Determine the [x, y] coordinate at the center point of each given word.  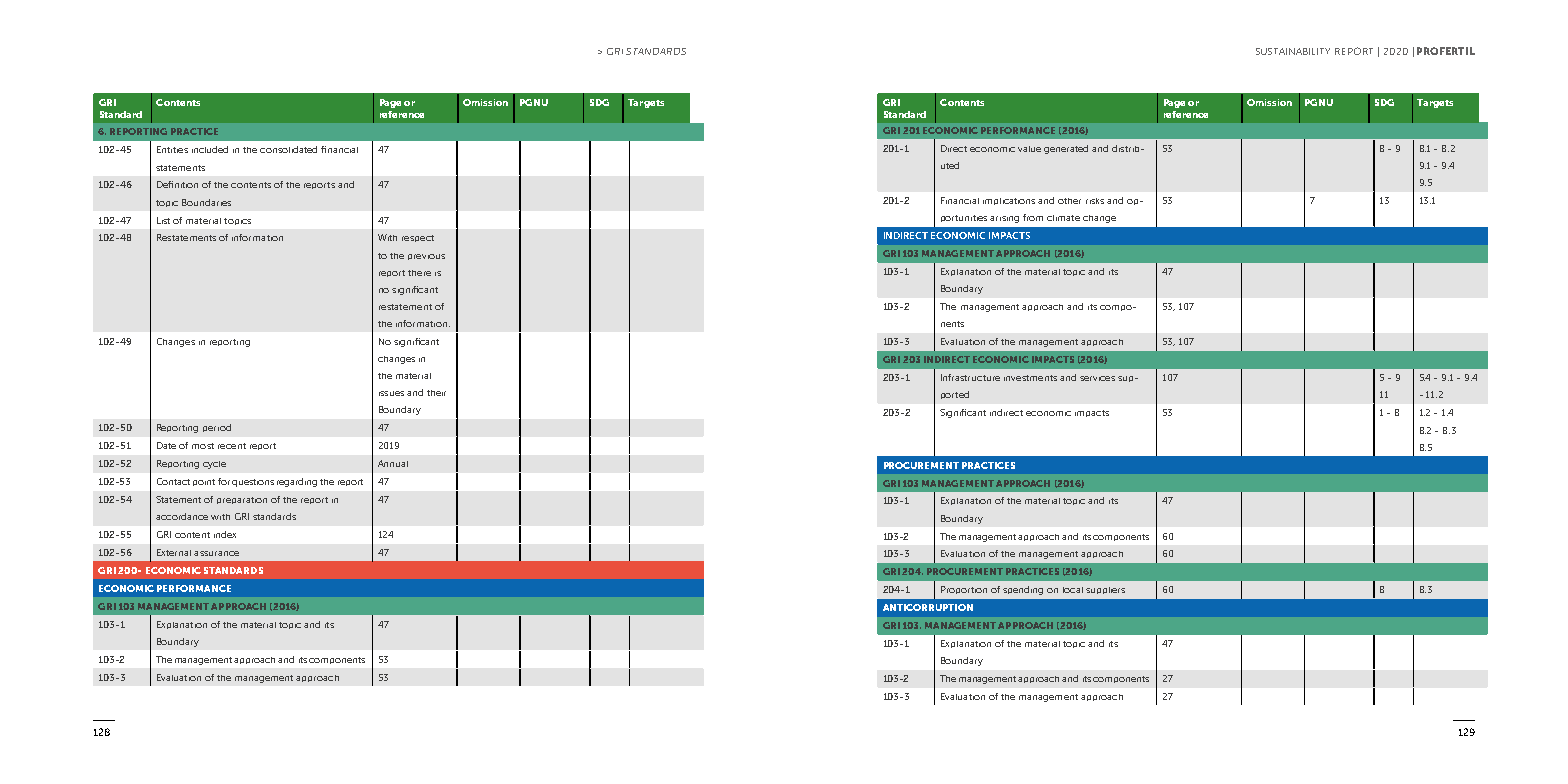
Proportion [964, 590]
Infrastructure [970, 377]
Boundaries [206, 202]
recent [232, 446]
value [1029, 149]
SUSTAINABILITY [1293, 51]
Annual [393, 463]
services [1097, 378]
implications [1009, 201]
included [210, 149]
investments [1030, 378]
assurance [216, 553]
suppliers [1105, 590]
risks [1095, 201]
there [419, 273]
